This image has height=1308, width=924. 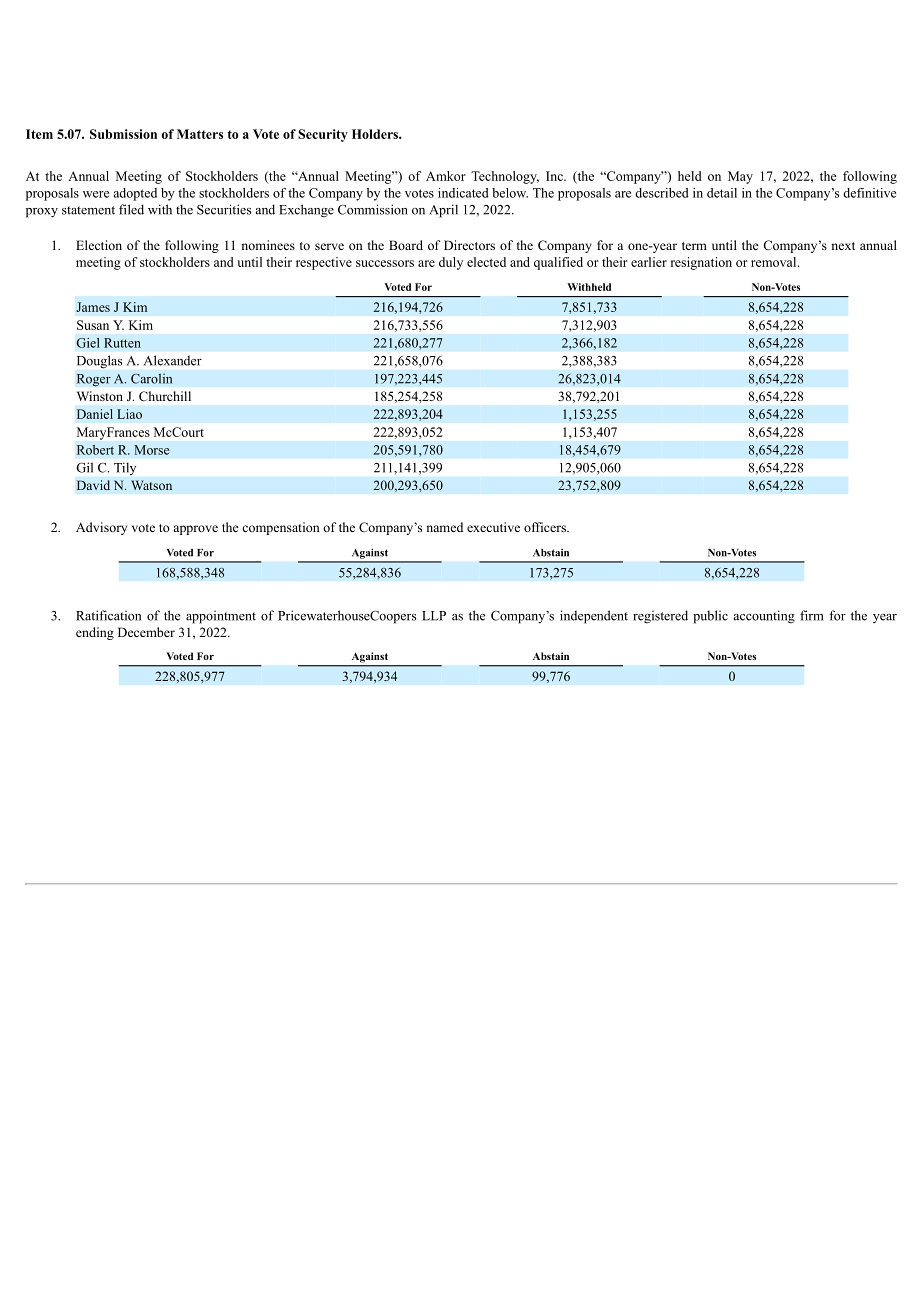 I want to click on resignation, so click(x=701, y=263).
